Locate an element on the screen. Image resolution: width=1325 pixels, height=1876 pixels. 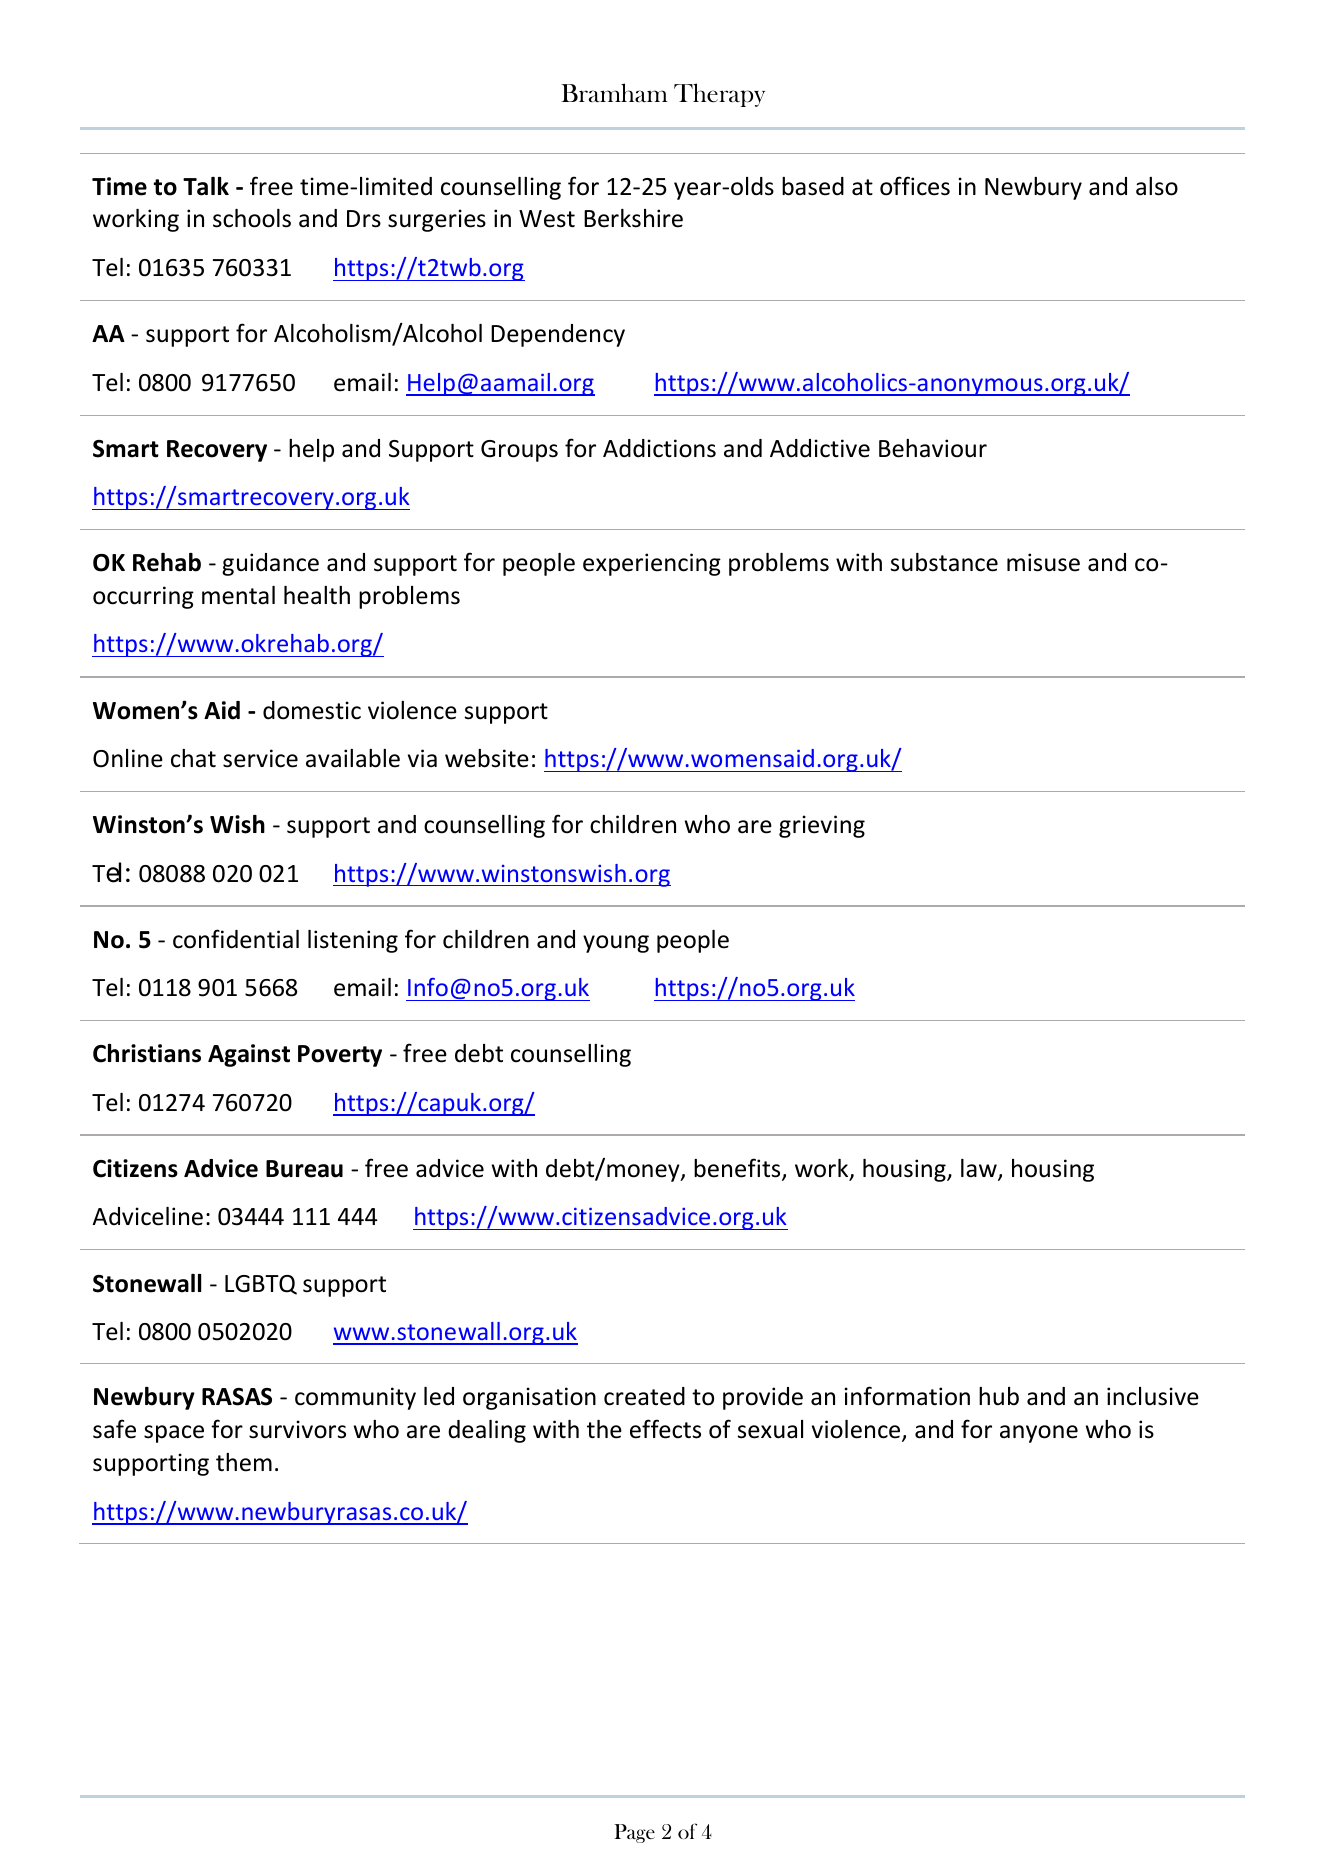
Berkshire is located at coordinates (633, 218).
